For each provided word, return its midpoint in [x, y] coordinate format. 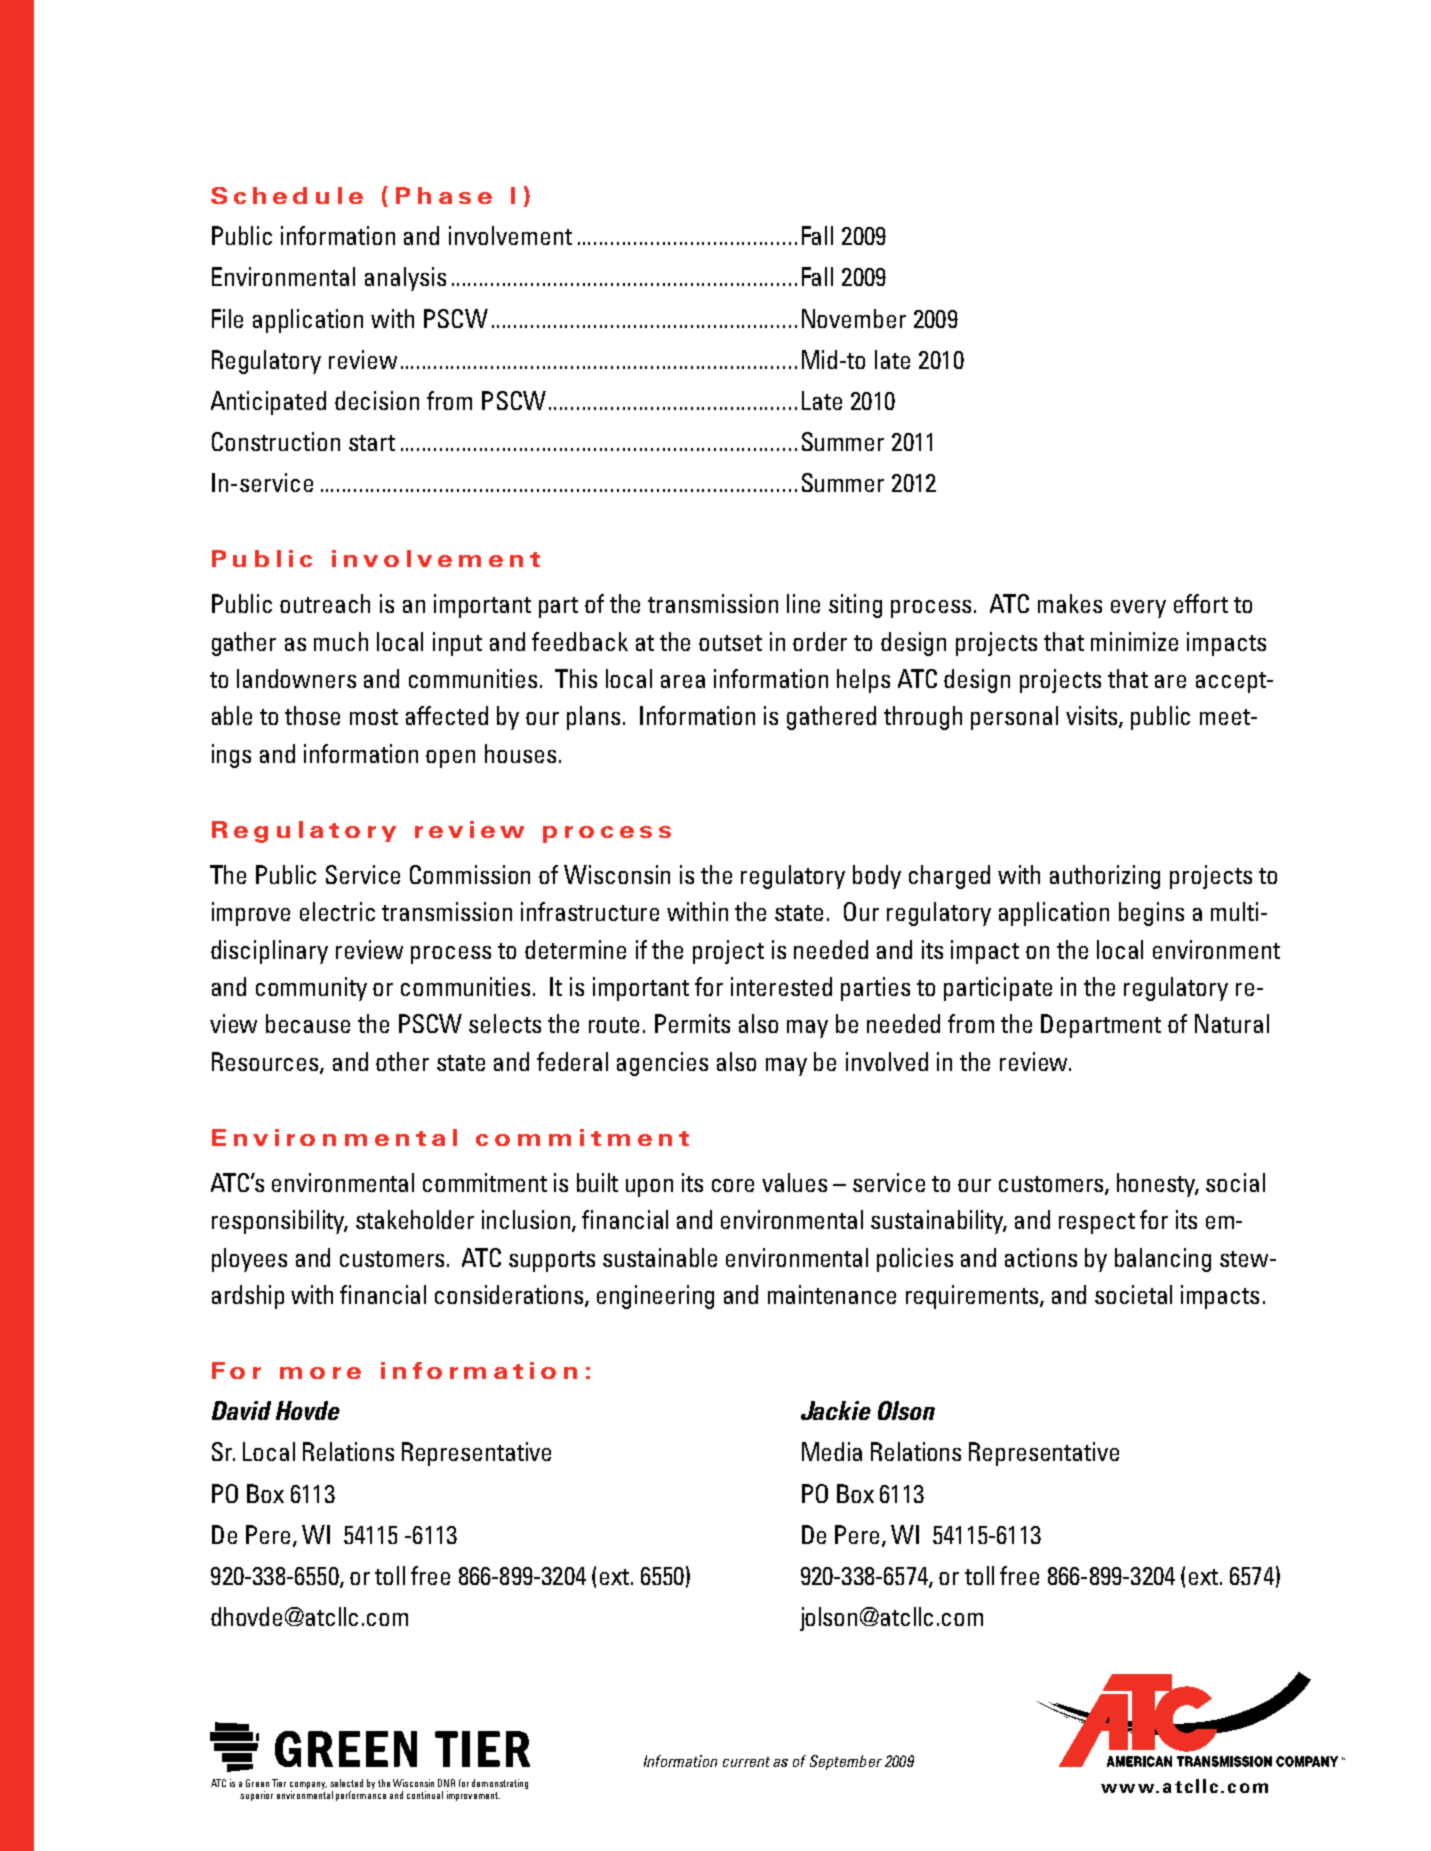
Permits [692, 1023]
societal [1133, 1294]
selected [346, 1783]
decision [377, 400]
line [803, 603]
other [402, 1061]
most [374, 717]
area [683, 681]
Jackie [836, 1410]
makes [1070, 603]
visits [1093, 717]
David [241, 1410]
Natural [1232, 1023]
